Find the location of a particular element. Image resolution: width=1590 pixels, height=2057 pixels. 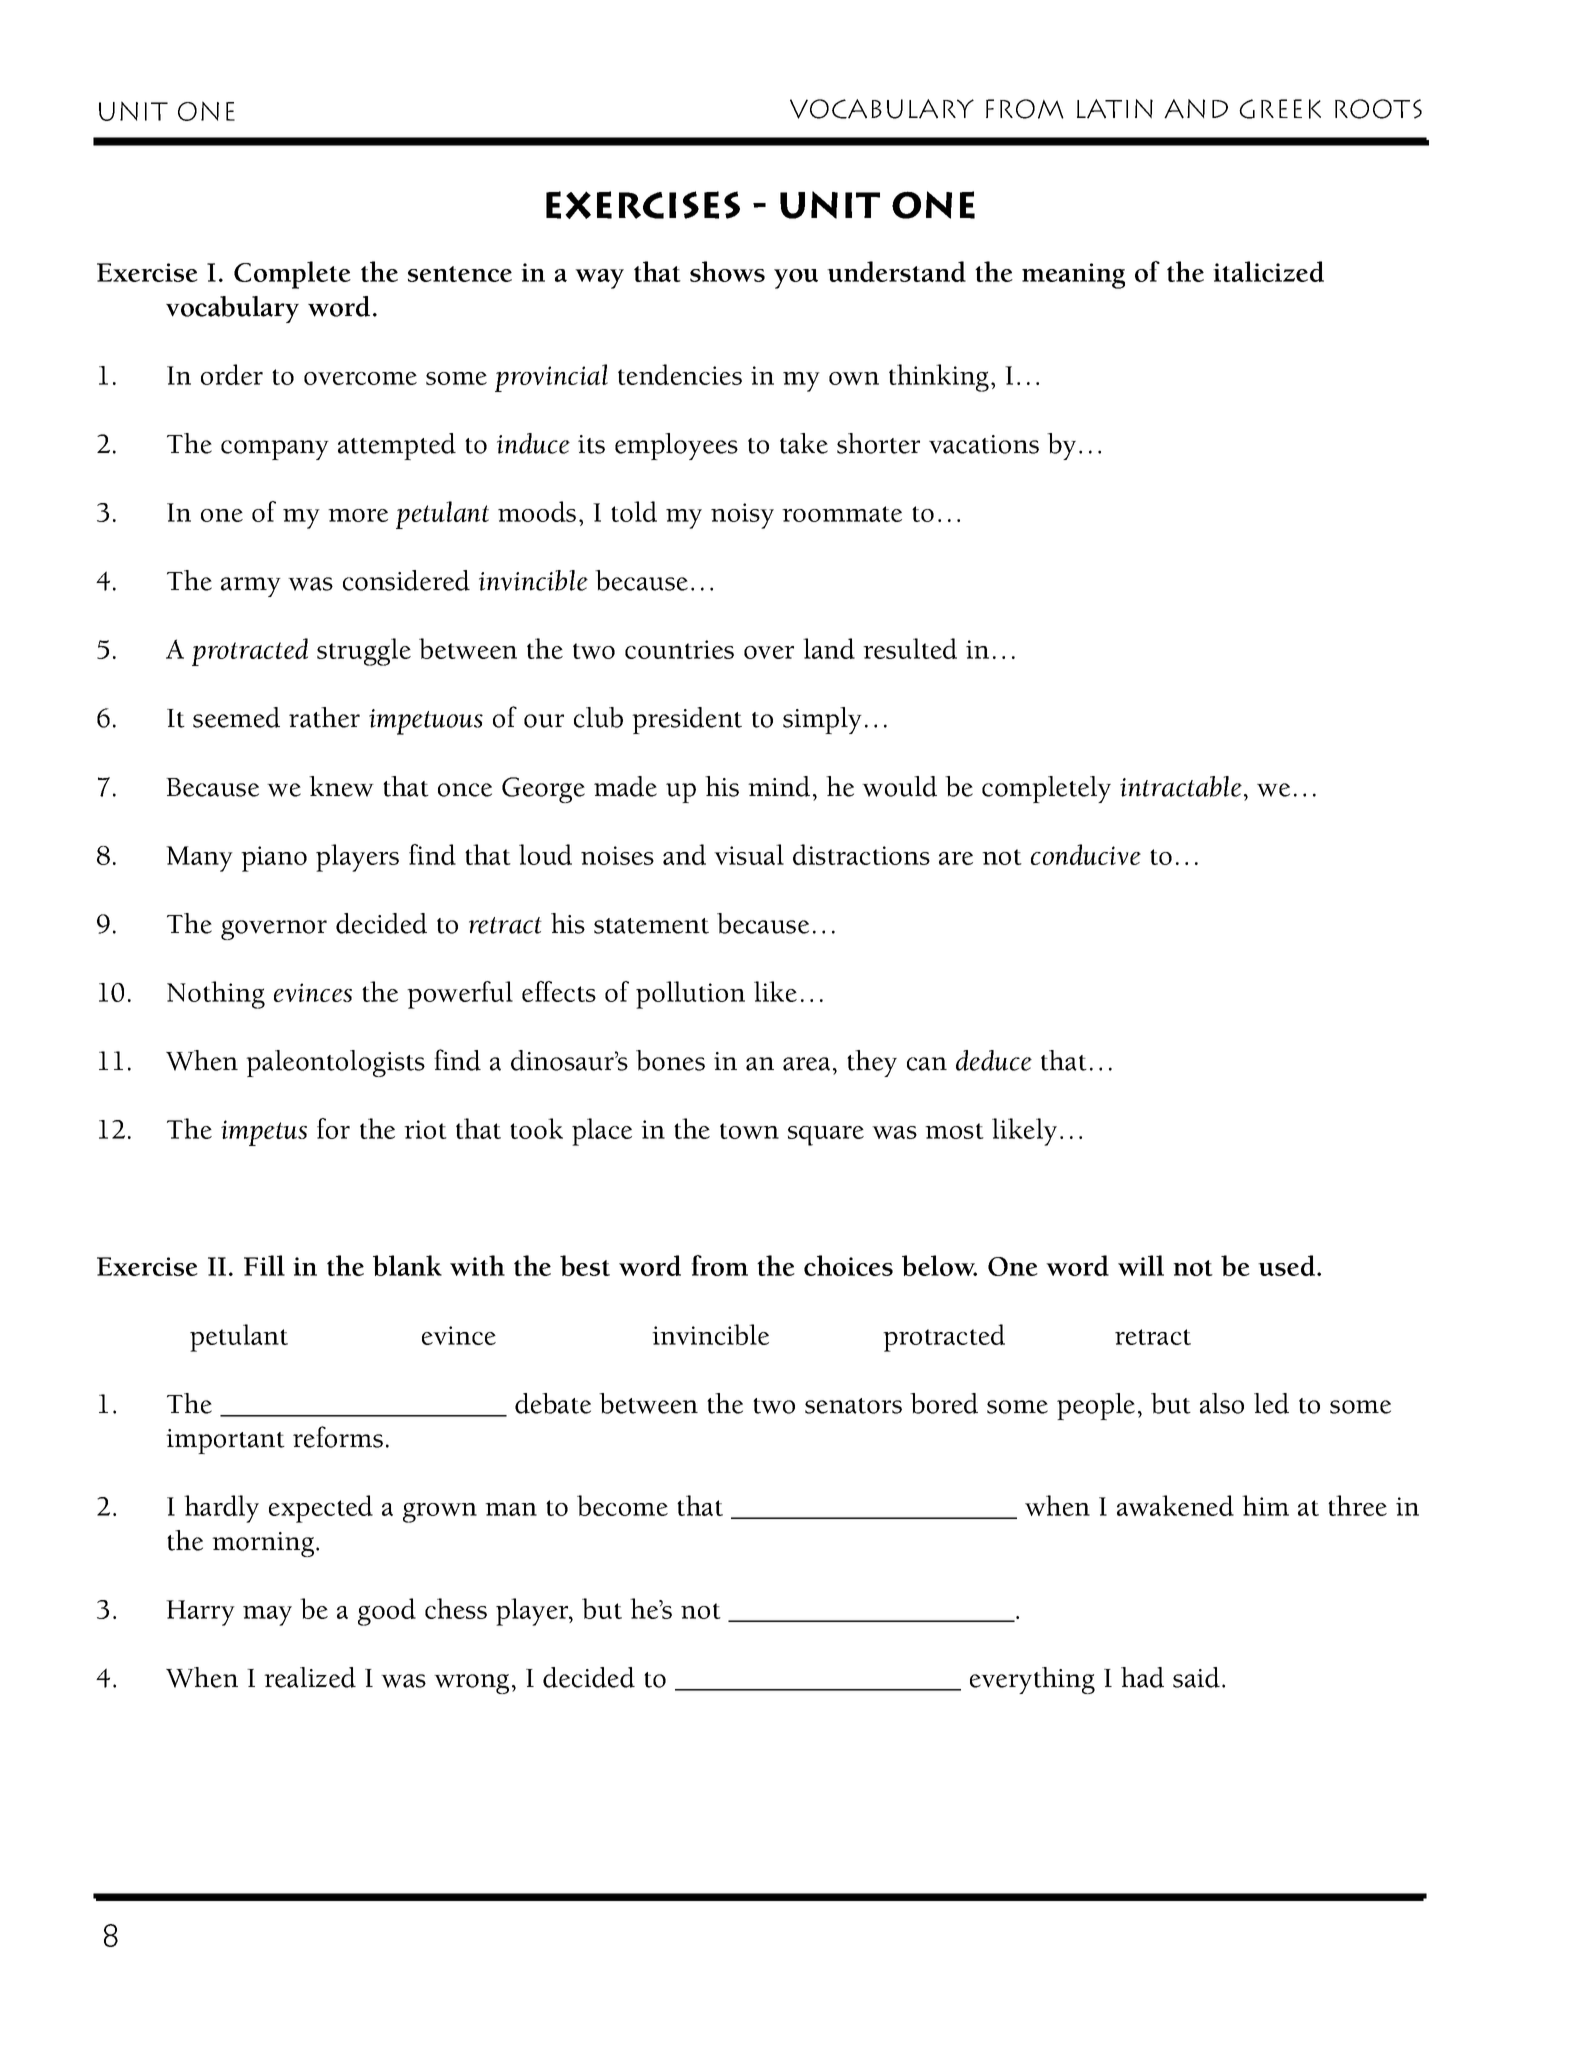

sentence is located at coordinates (460, 274).
